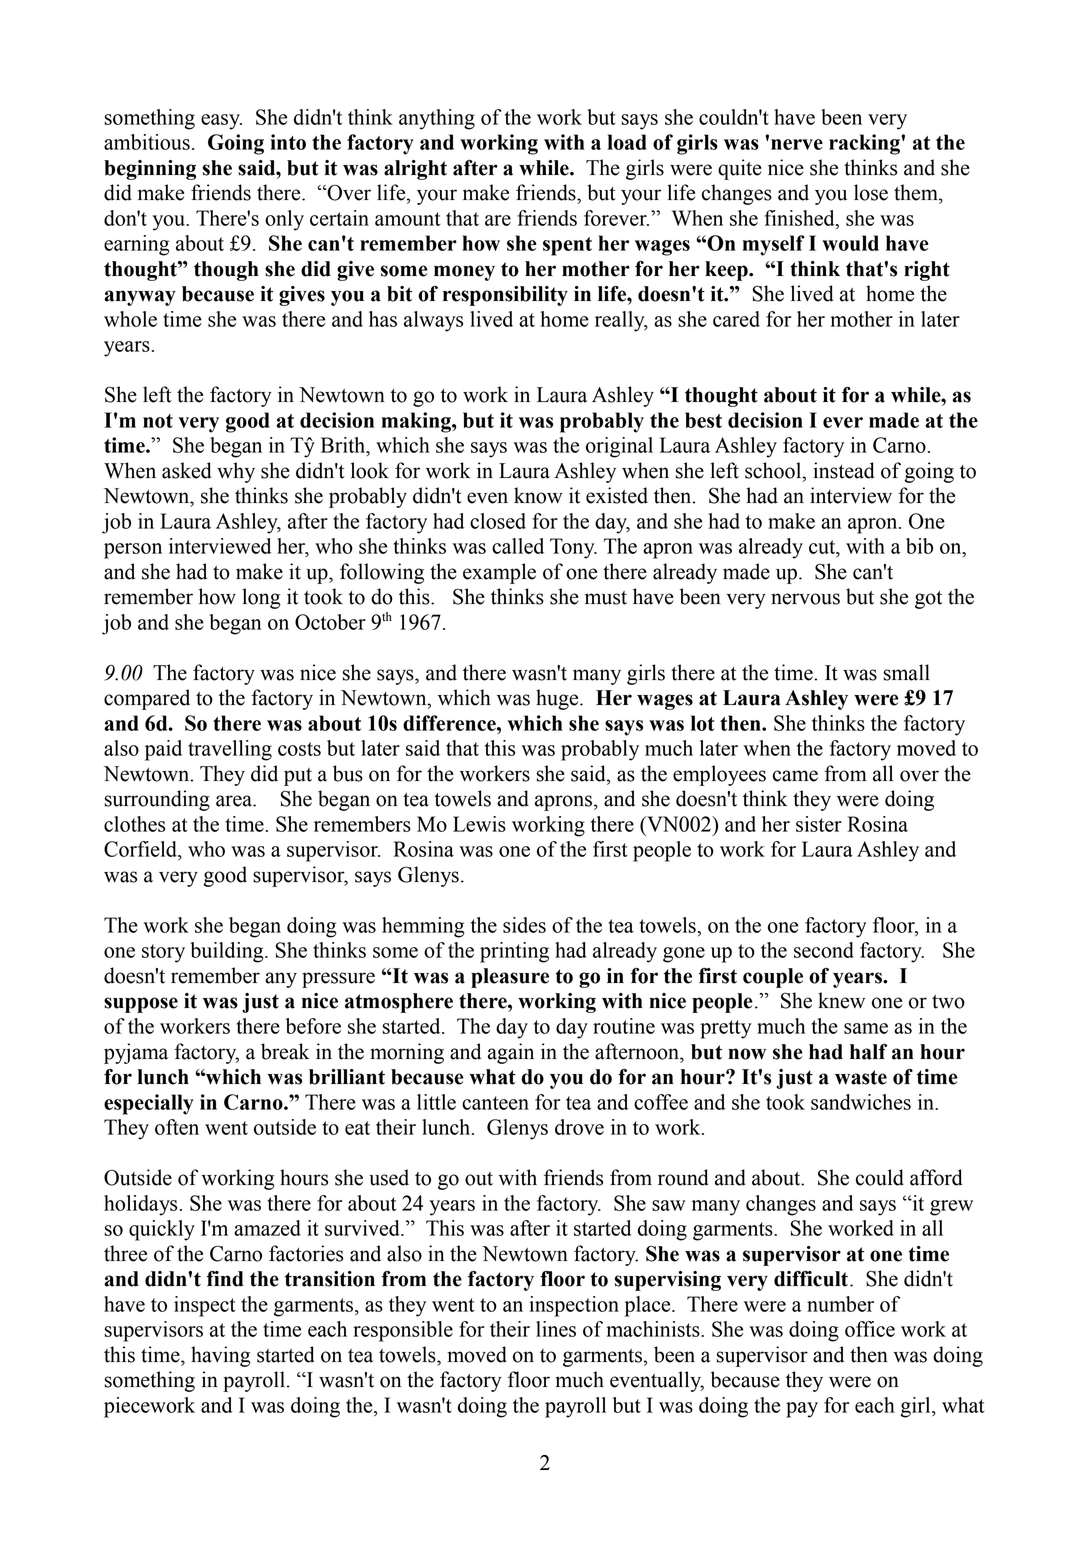 The height and width of the document is (1541, 1089). I want to click on must, so click(606, 598).
